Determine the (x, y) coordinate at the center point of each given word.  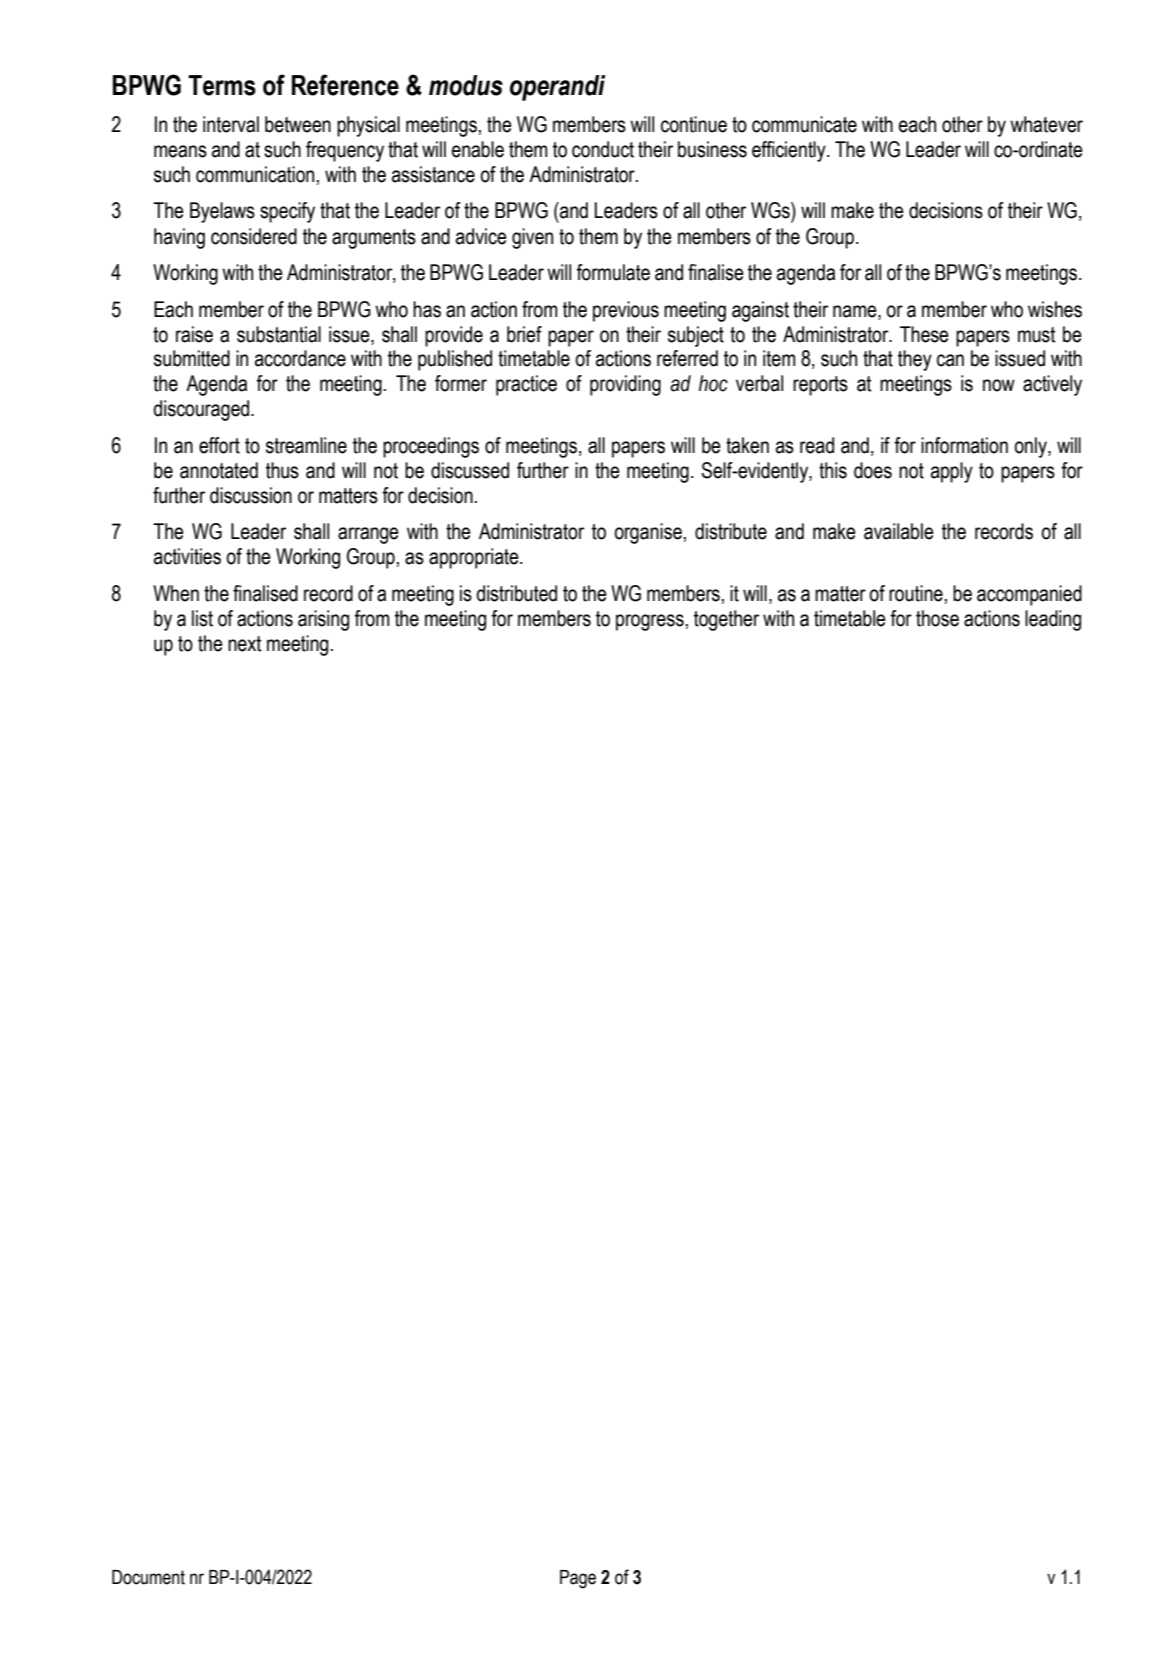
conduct (603, 149)
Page (578, 1579)
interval (231, 124)
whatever (1046, 124)
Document (148, 1577)
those (937, 618)
